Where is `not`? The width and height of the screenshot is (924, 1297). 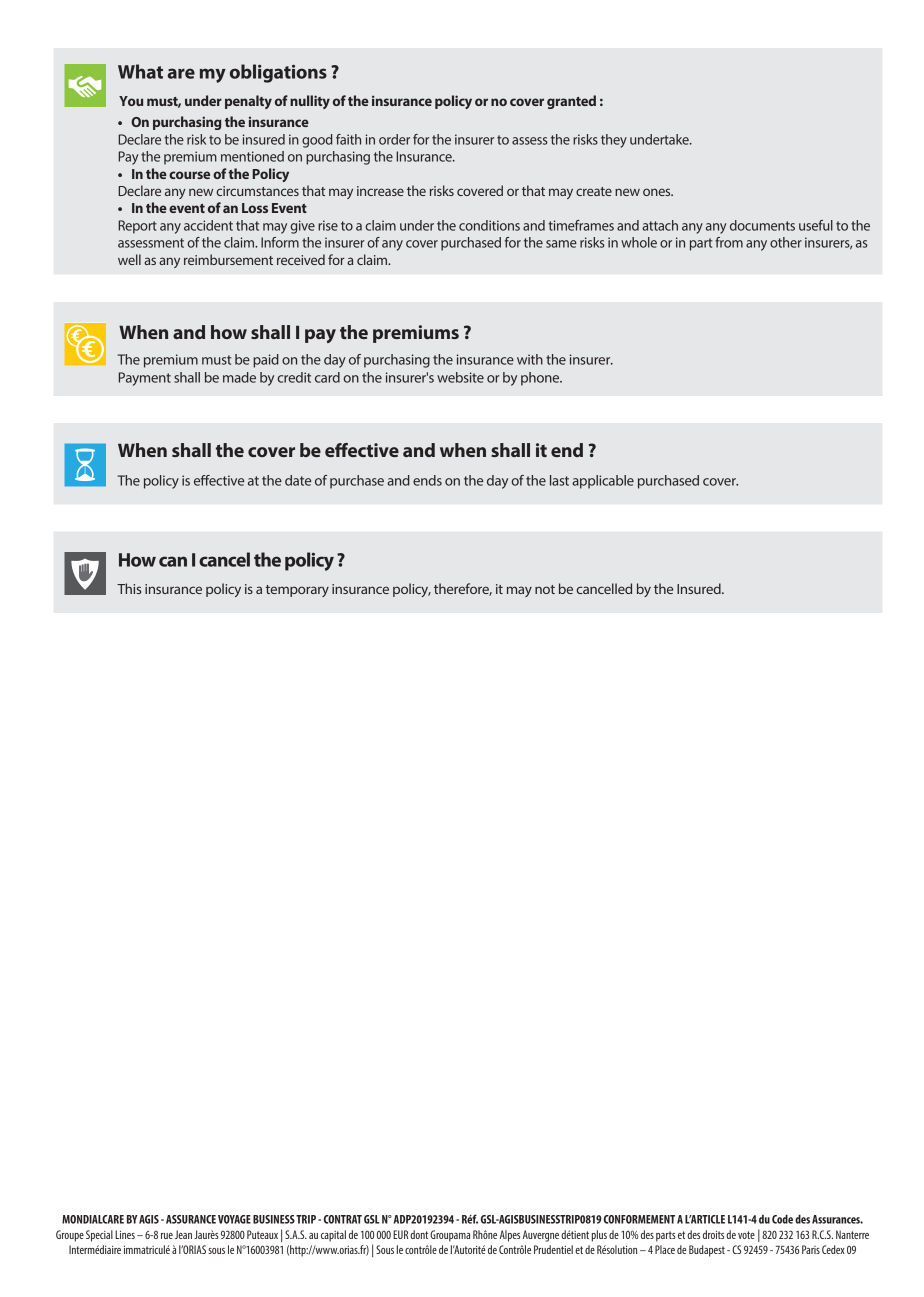
not is located at coordinates (545, 589).
